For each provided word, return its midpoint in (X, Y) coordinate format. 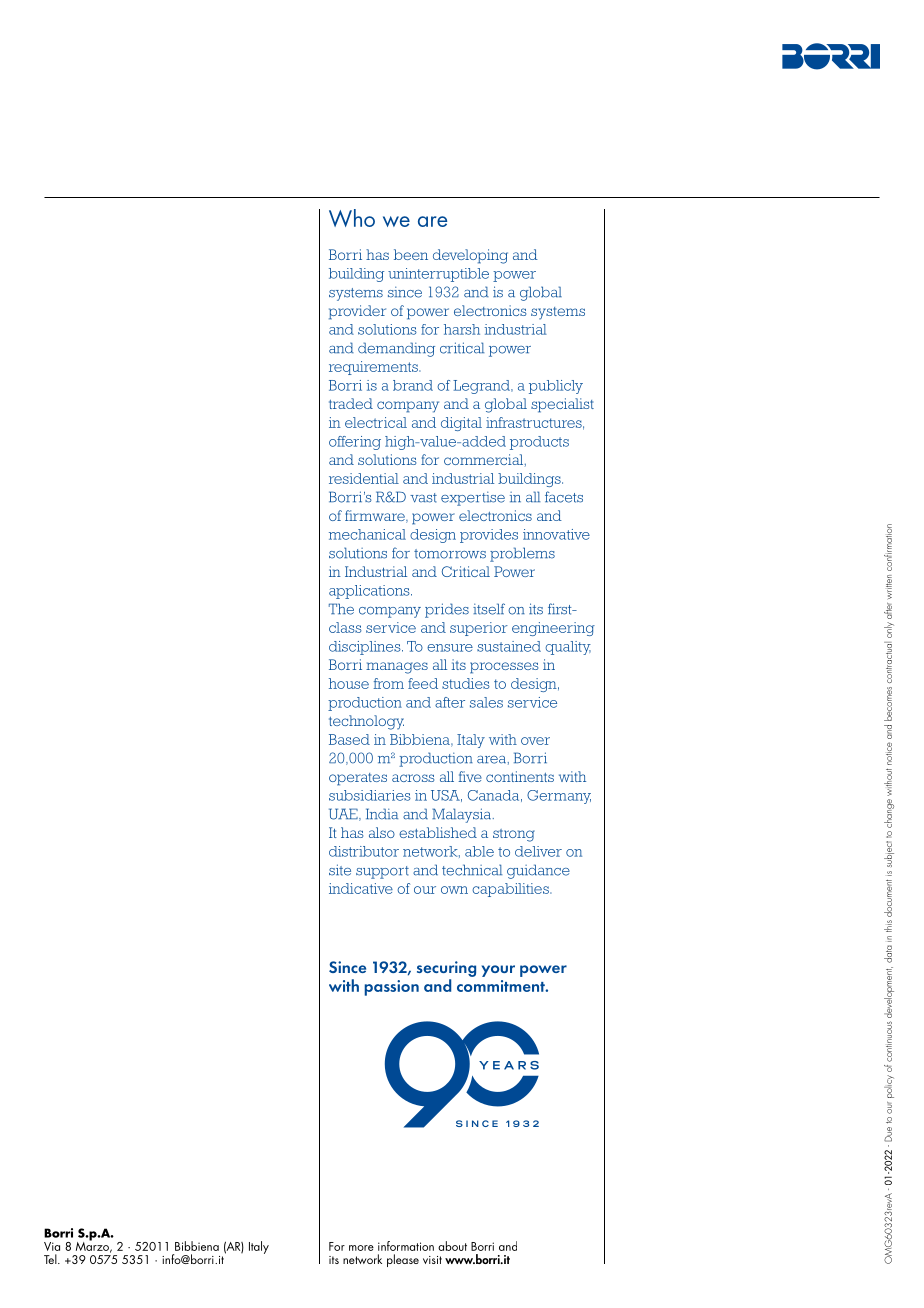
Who (352, 218)
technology (366, 722)
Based (349, 739)
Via (52, 1246)
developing (470, 256)
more (361, 1248)
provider (357, 312)
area (491, 760)
